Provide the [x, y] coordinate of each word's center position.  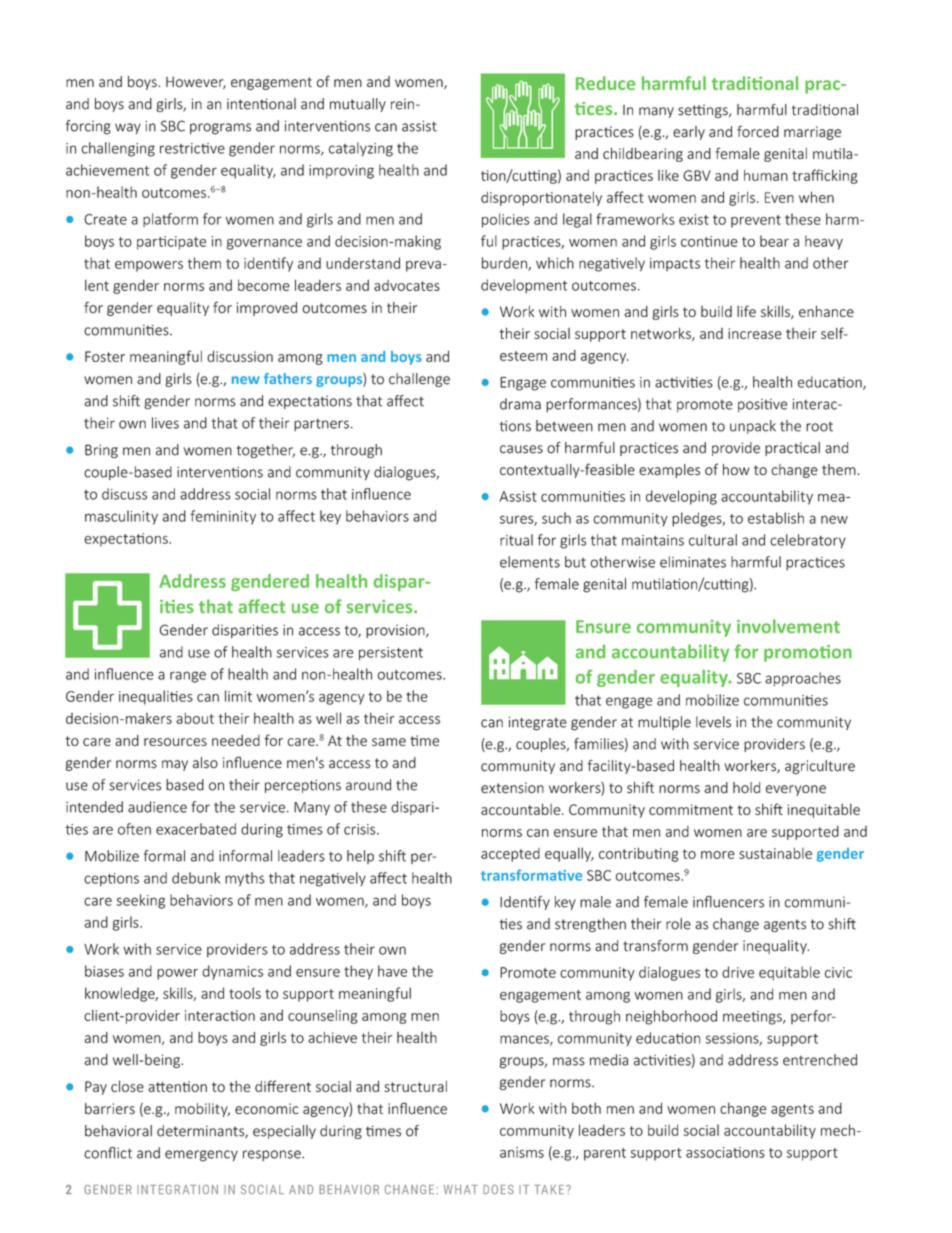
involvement [788, 626]
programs [220, 129]
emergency [201, 1156]
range [188, 677]
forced [758, 131]
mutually [358, 105]
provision [396, 631]
